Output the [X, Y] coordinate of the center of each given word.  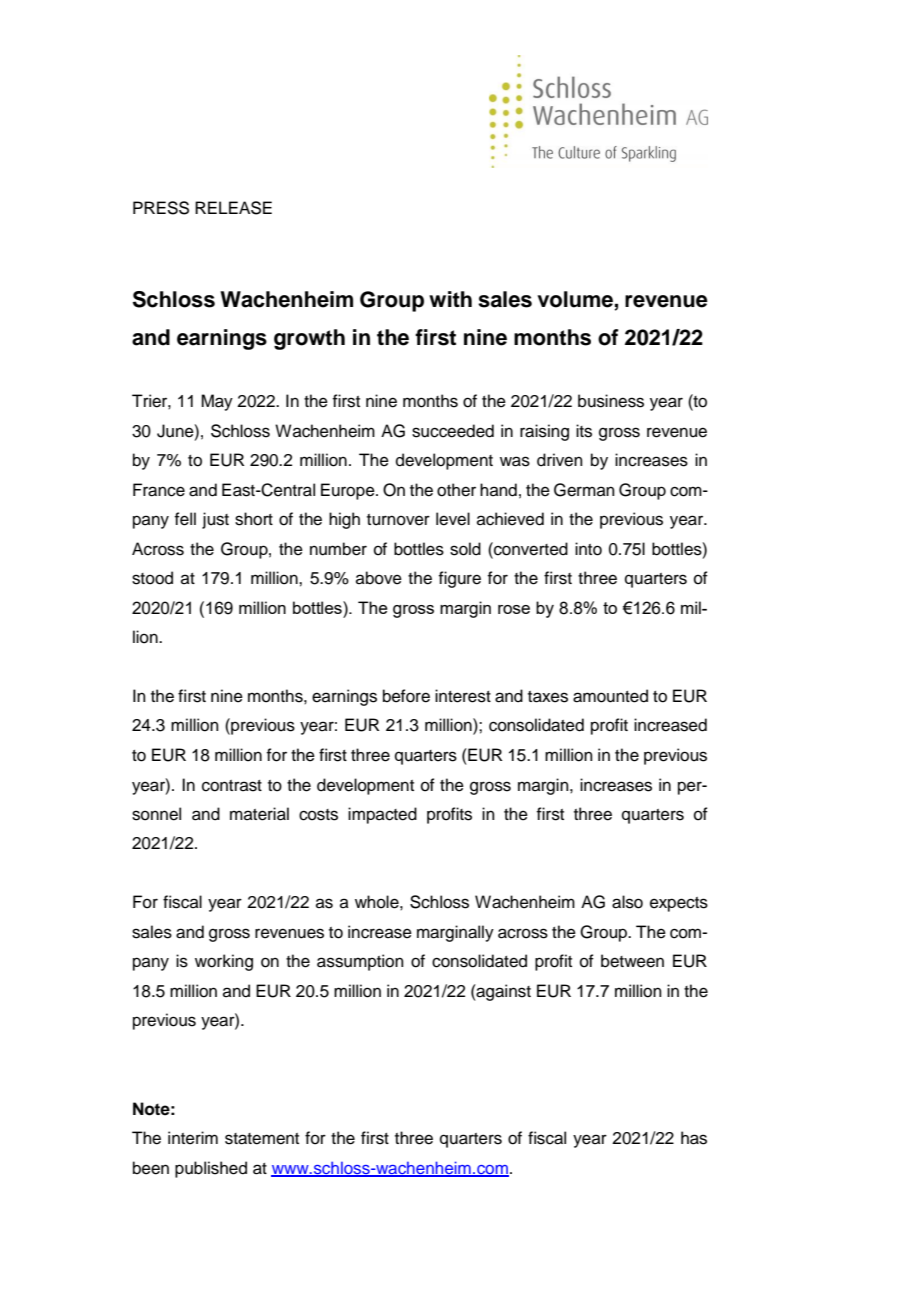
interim [193, 1138]
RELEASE [233, 208]
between [632, 961]
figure [459, 579]
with [450, 299]
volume [576, 300]
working [224, 962]
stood [152, 578]
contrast [232, 786]
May [217, 402]
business [611, 401]
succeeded [453, 431]
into [588, 549]
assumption [360, 962]
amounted [610, 696]
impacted [382, 815]
